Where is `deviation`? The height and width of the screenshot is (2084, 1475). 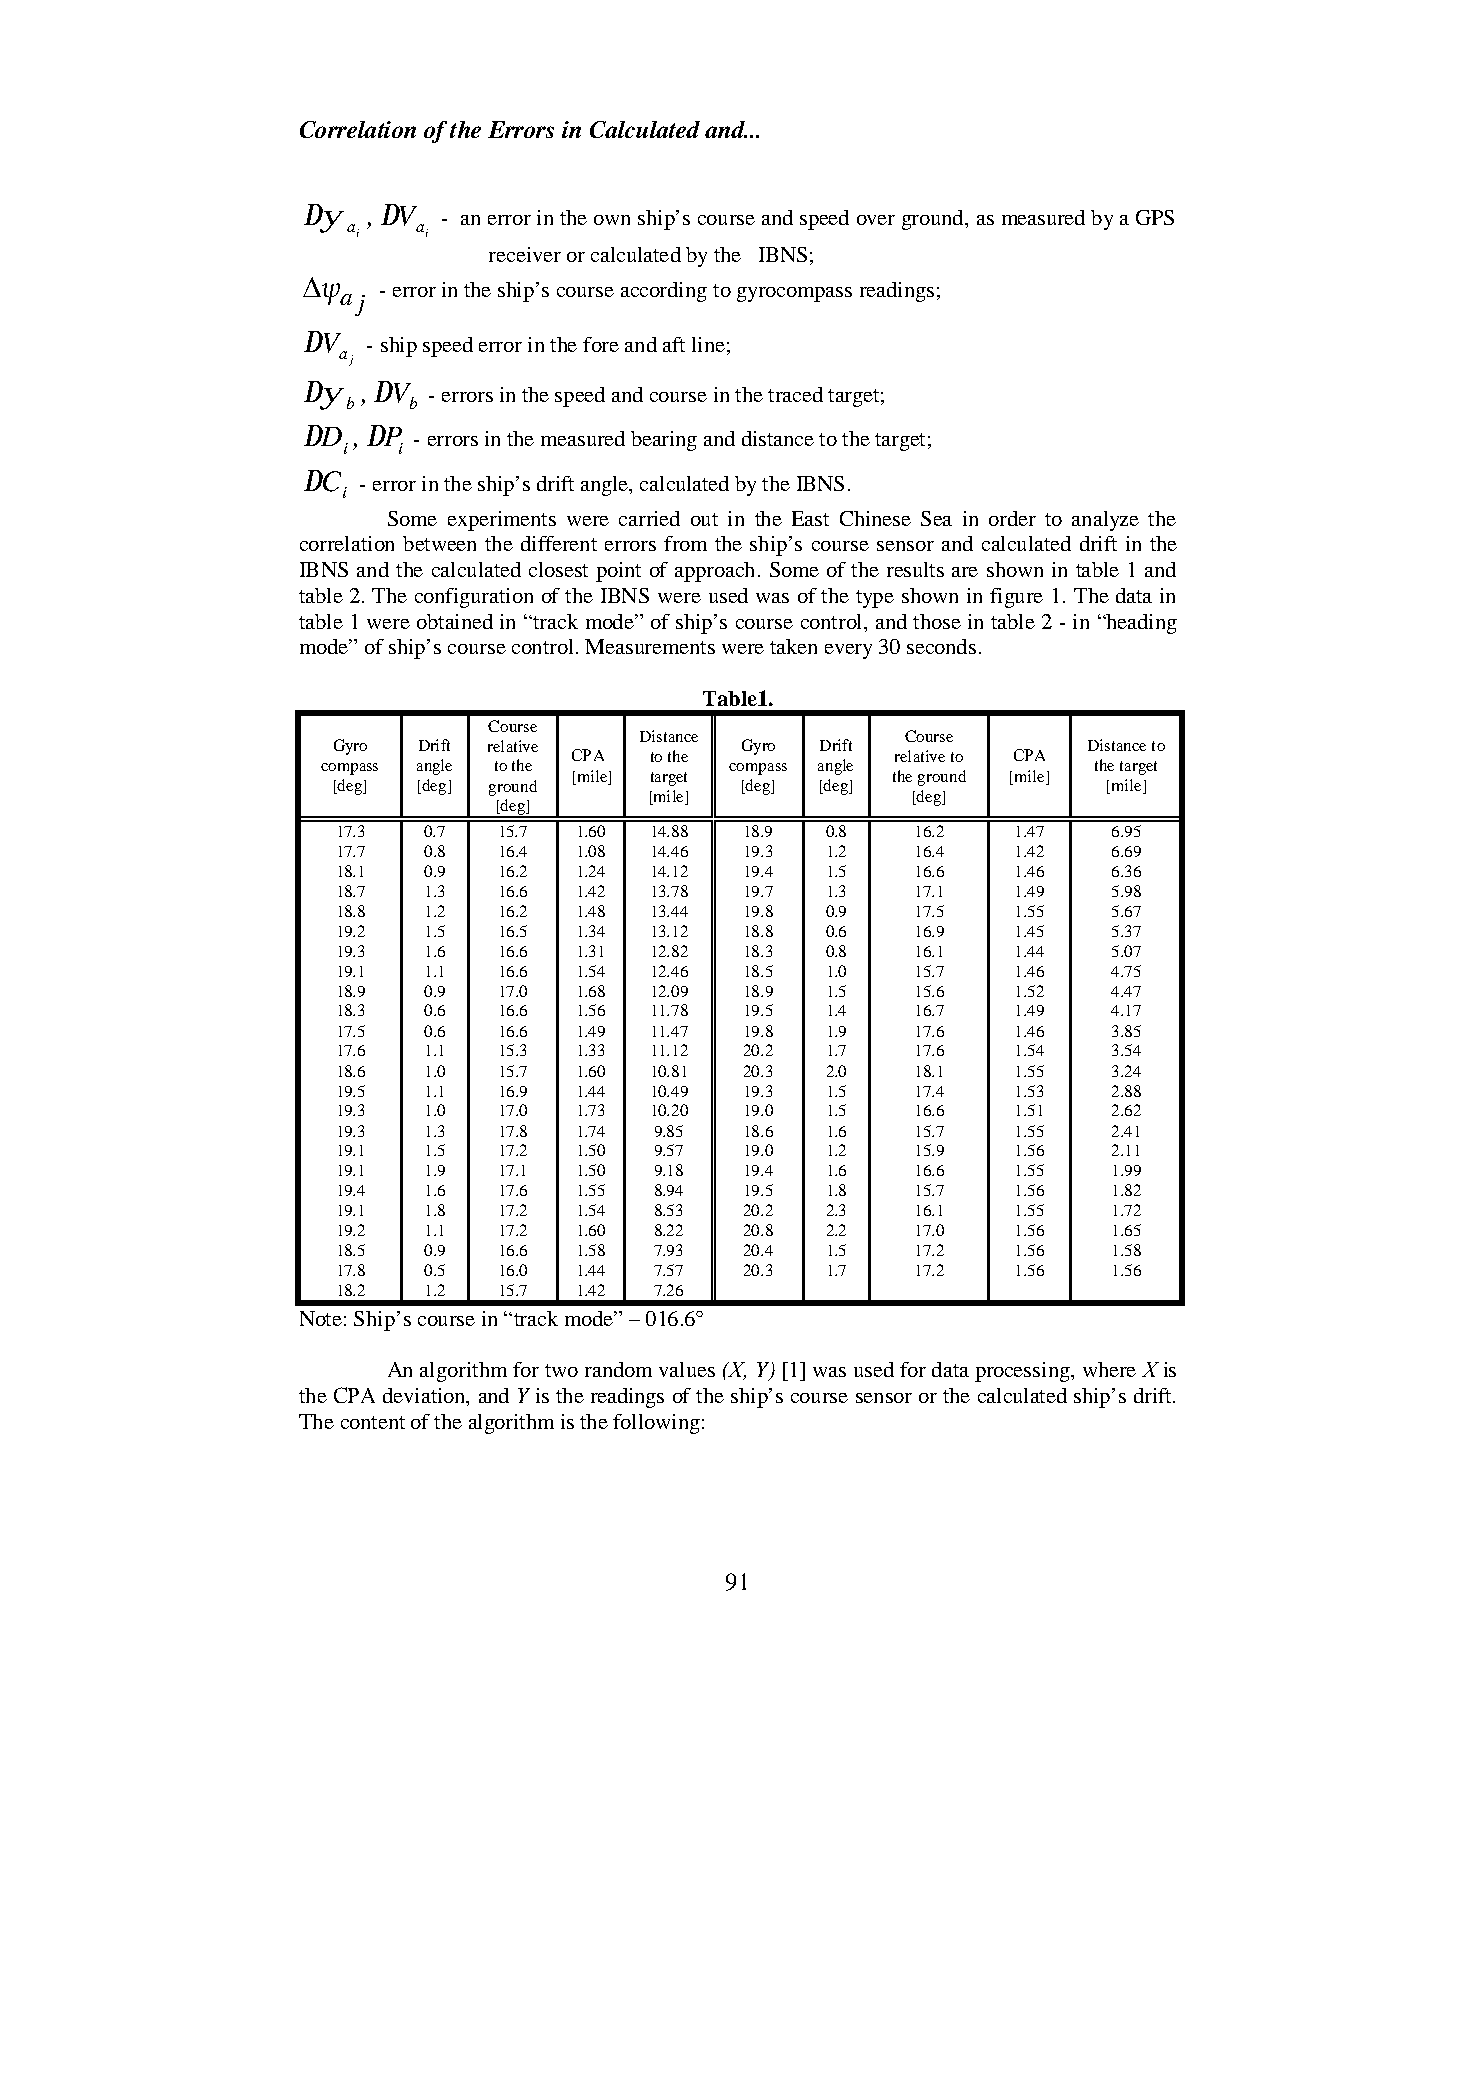
deviation is located at coordinates (425, 1395).
